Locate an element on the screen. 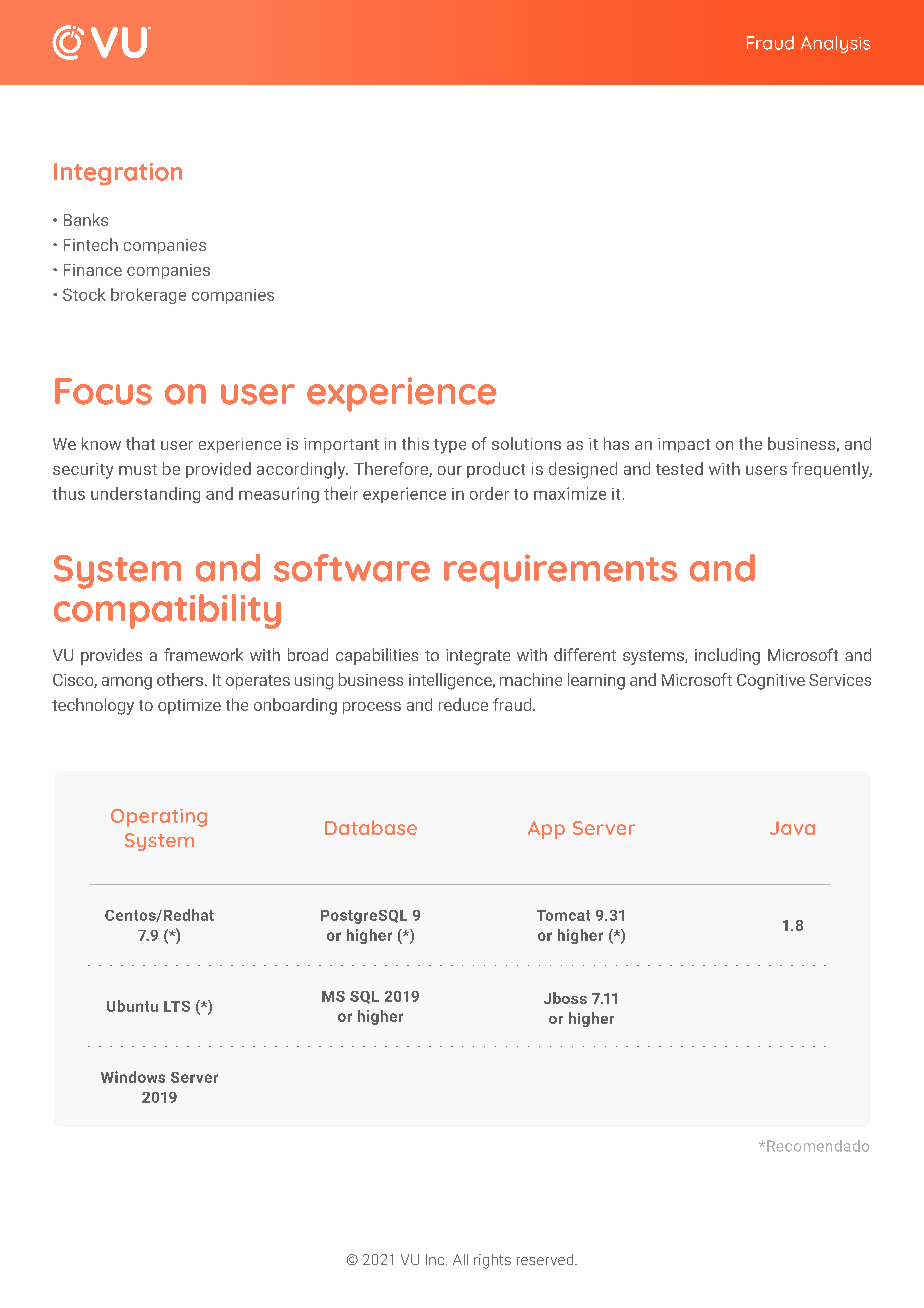  All is located at coordinates (460, 1259).
